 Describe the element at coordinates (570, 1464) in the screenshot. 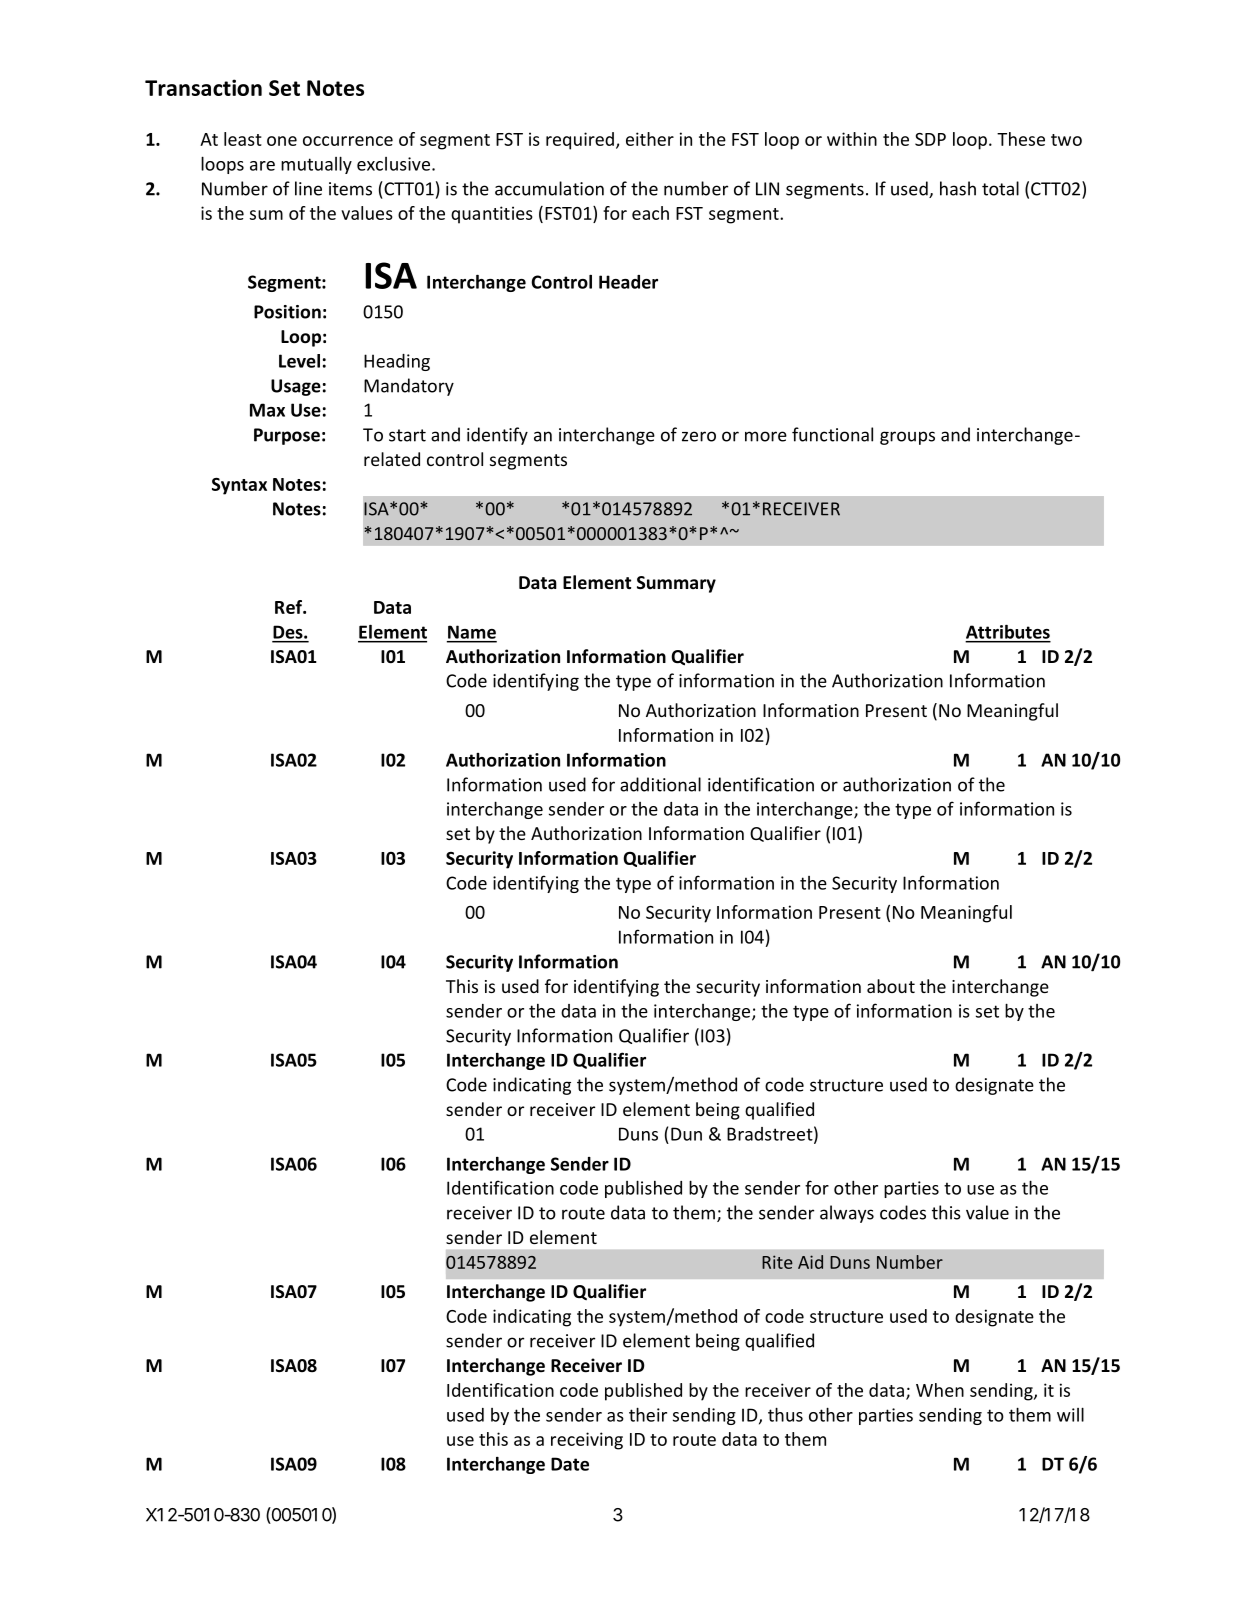

I see `Date` at that location.
